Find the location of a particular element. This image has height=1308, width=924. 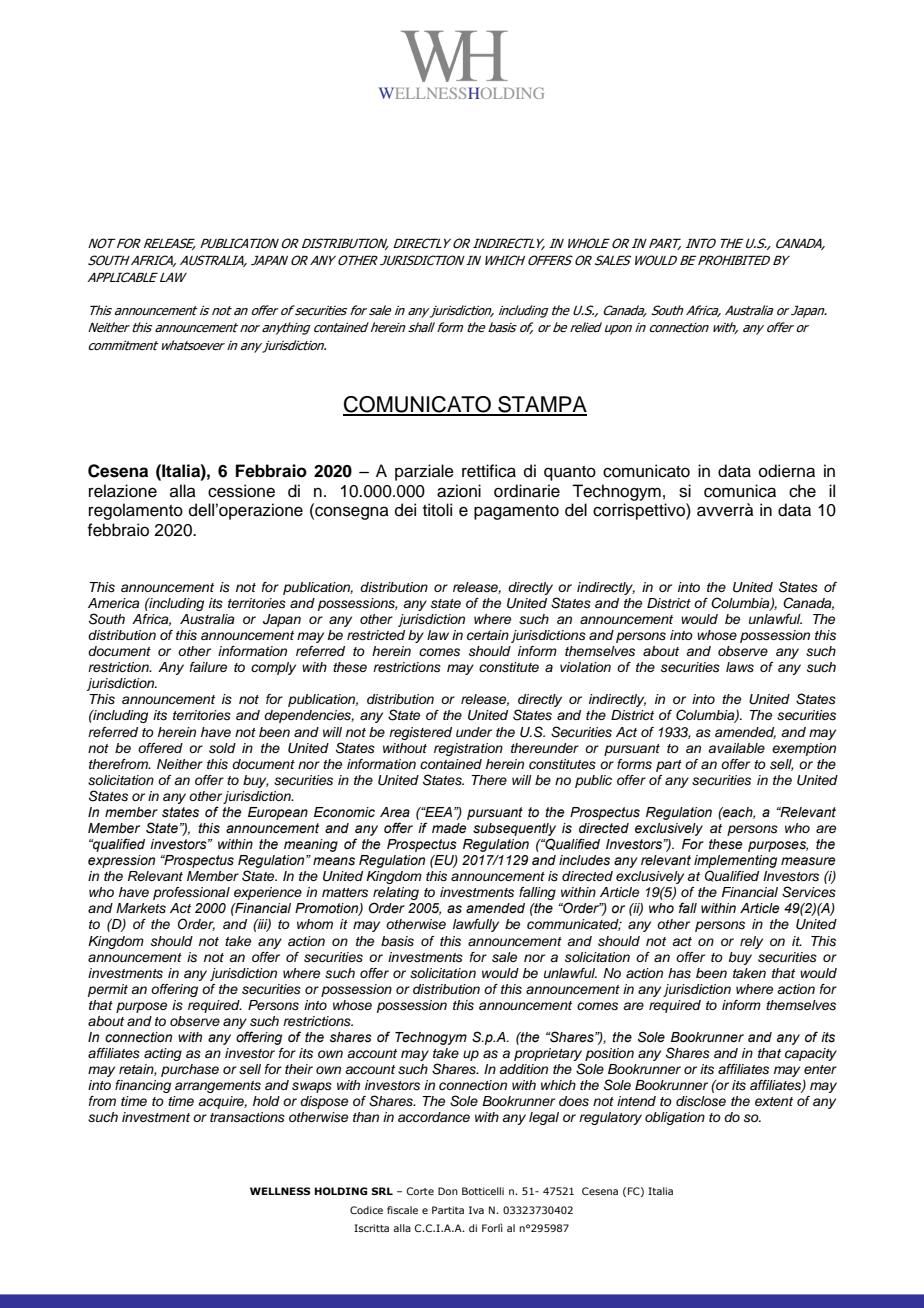

Don is located at coordinates (448, 1191).
